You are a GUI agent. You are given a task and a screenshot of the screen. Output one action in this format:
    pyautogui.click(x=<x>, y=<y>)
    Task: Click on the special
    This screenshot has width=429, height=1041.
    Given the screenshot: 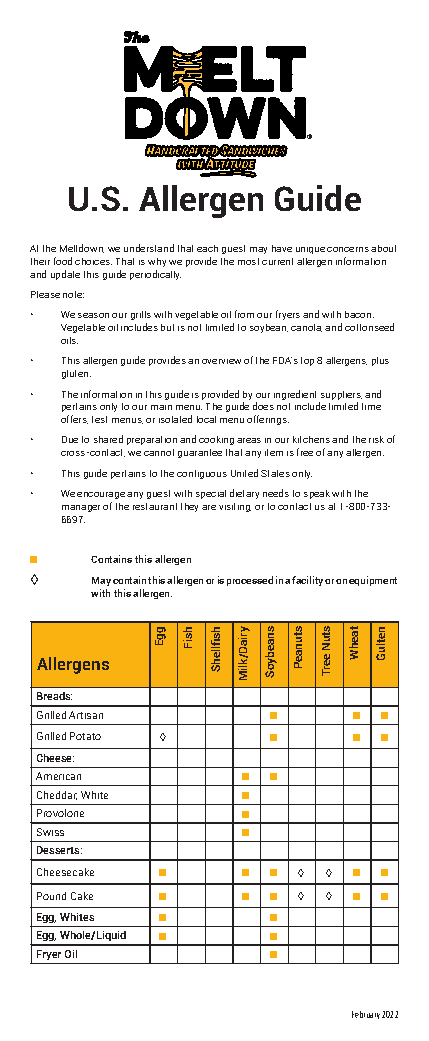 What is the action you would take?
    pyautogui.click(x=211, y=494)
